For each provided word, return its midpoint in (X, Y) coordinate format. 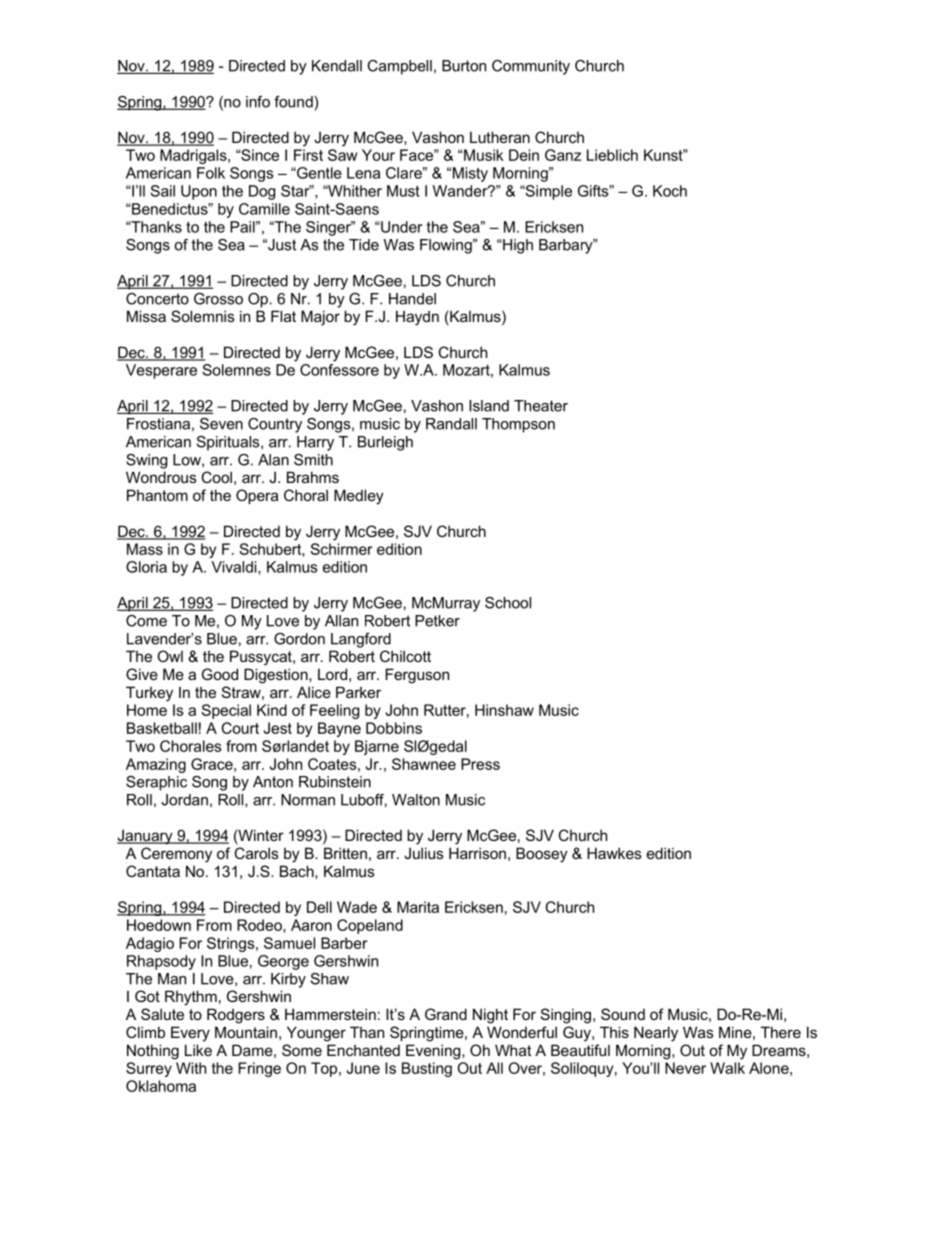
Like (198, 1050)
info (258, 102)
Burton (464, 66)
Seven (221, 424)
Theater (541, 406)
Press (480, 764)
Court (240, 728)
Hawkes (614, 853)
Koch (670, 191)
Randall (451, 424)
